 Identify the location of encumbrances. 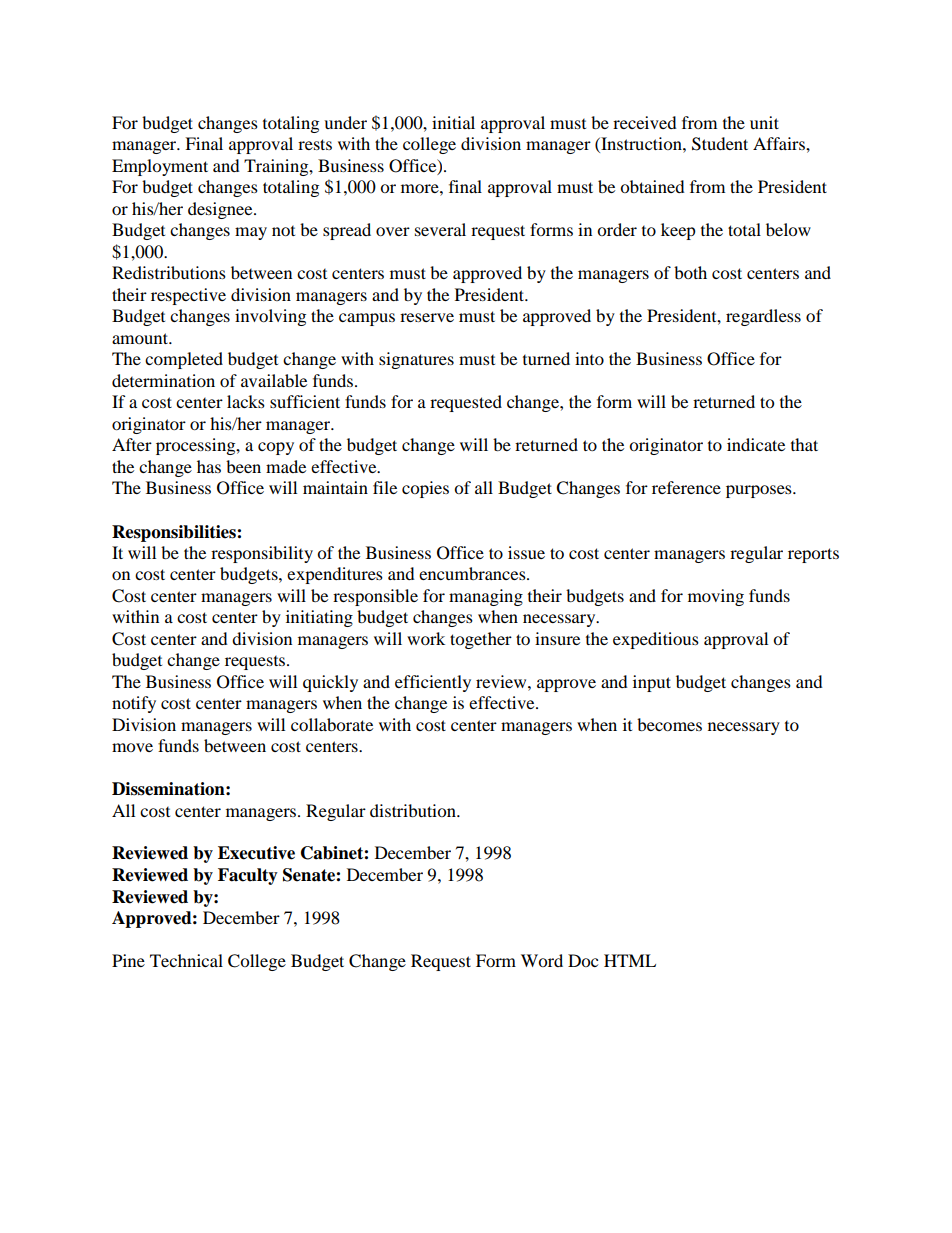
(473, 573).
